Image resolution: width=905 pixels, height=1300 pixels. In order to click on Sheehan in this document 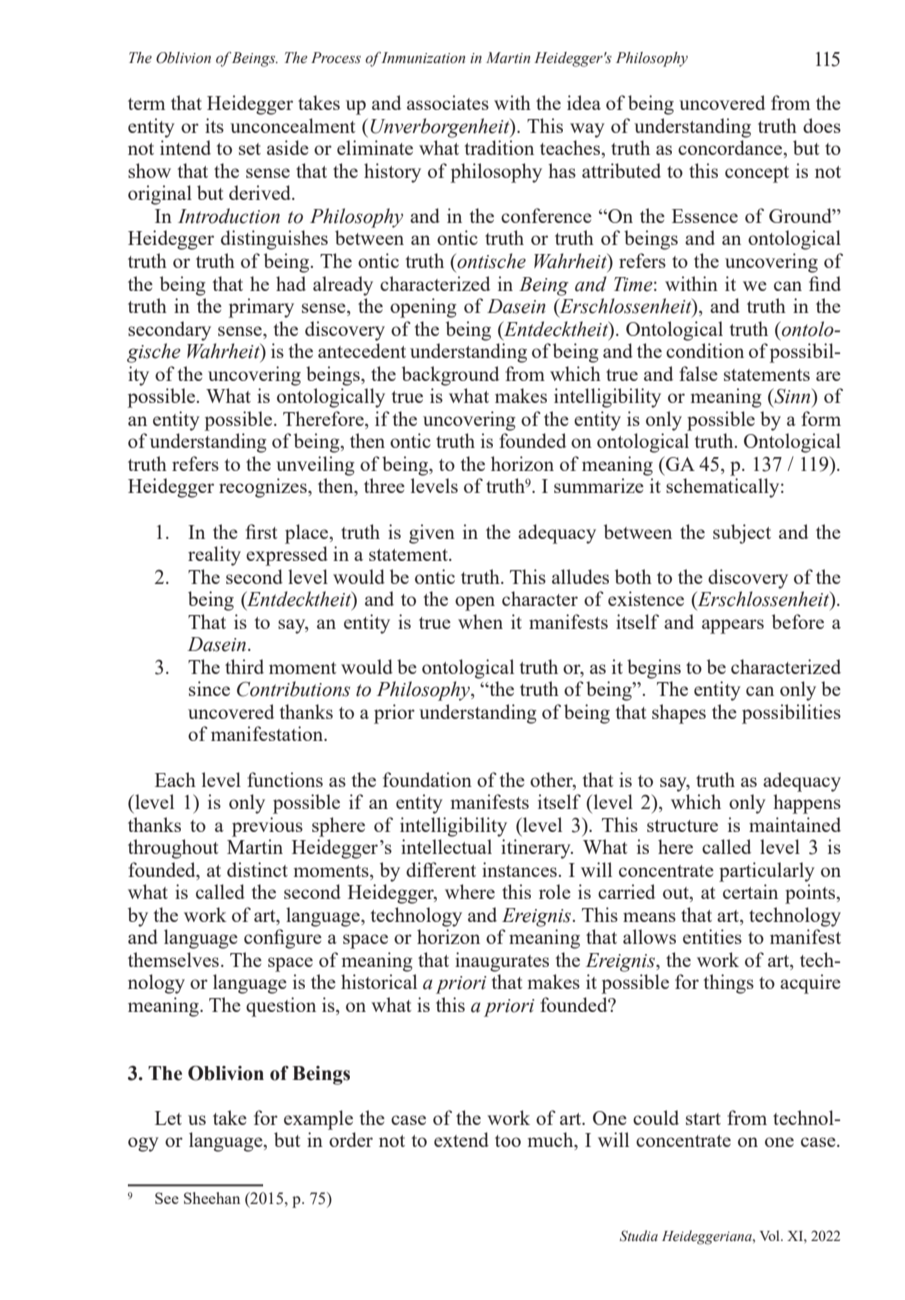, I will do `click(212, 1198)`.
